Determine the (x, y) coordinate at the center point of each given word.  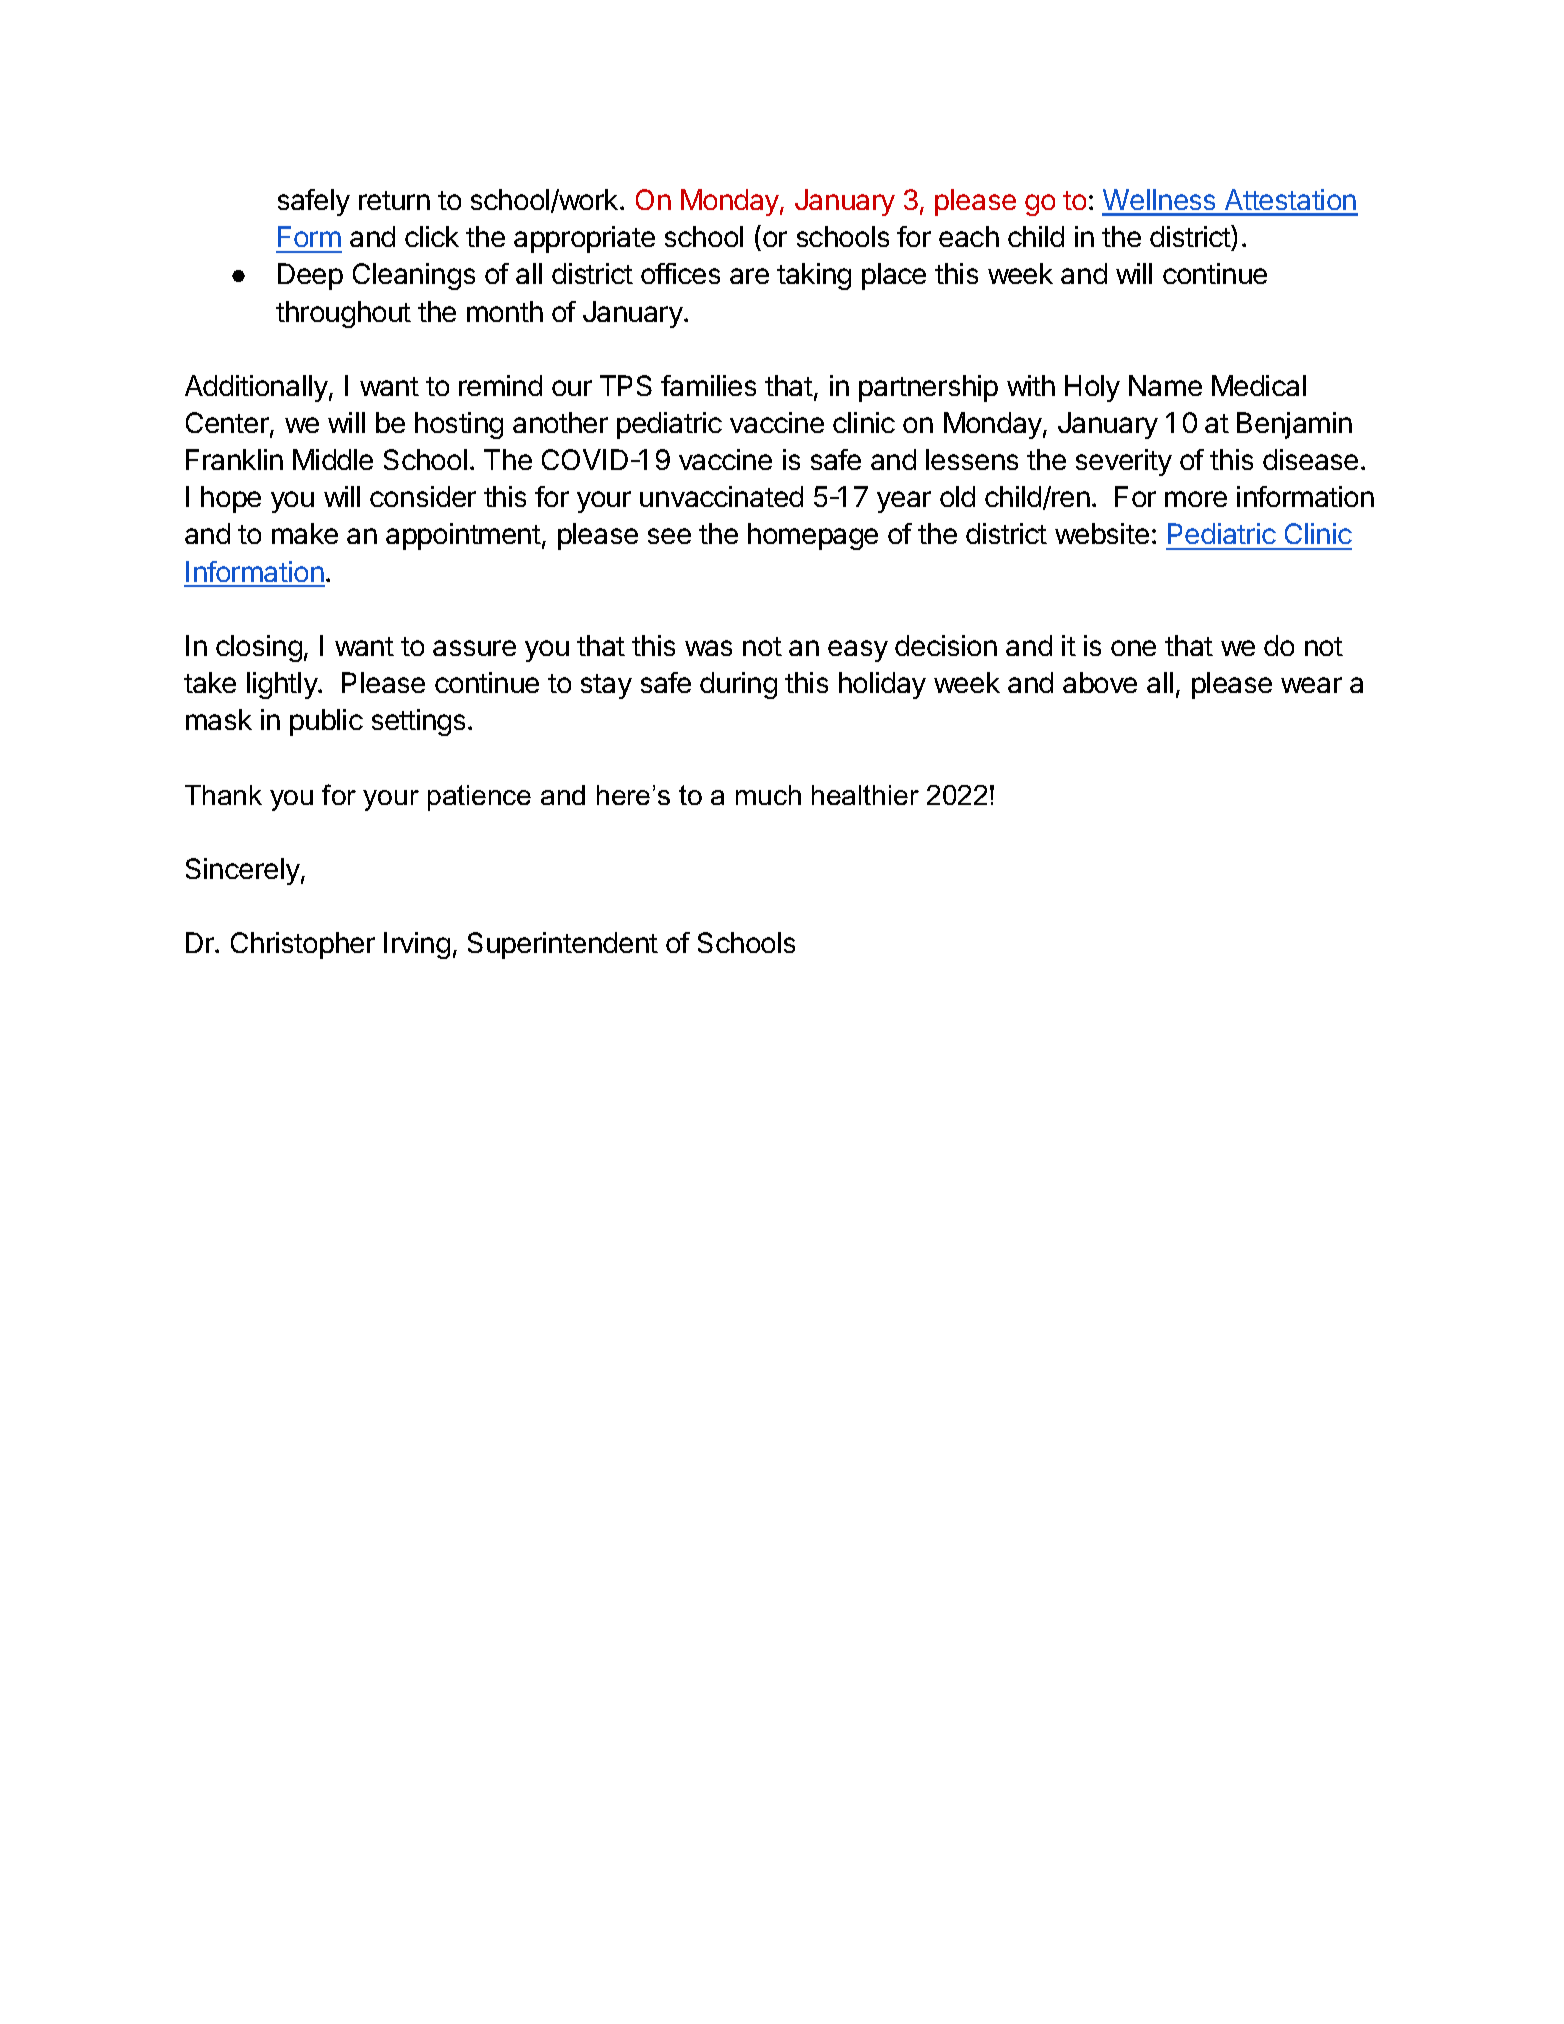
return (394, 200)
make (305, 533)
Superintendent (563, 945)
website (1102, 533)
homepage (813, 536)
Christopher (303, 945)
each (969, 236)
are (749, 276)
